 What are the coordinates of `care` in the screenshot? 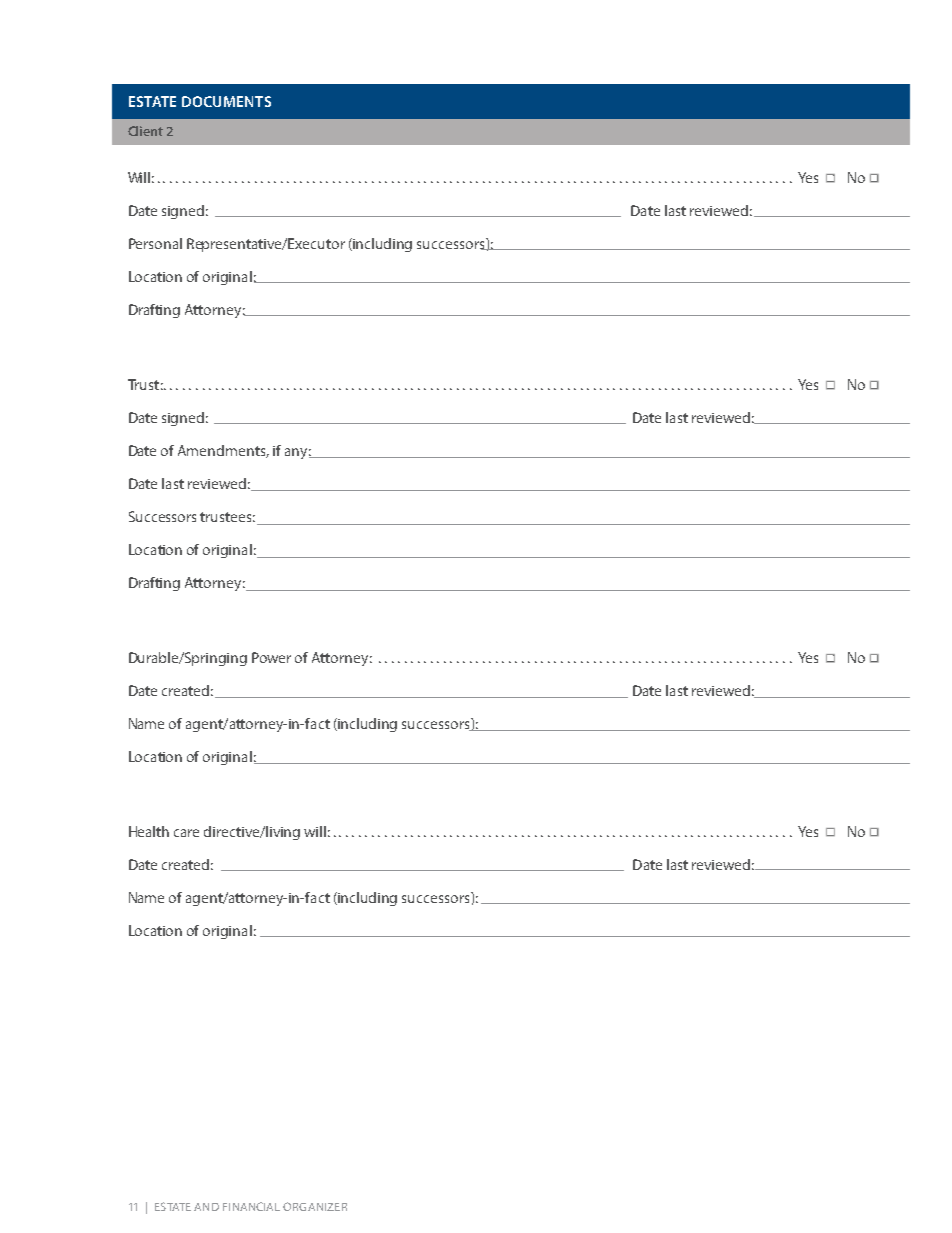 It's located at (186, 833).
